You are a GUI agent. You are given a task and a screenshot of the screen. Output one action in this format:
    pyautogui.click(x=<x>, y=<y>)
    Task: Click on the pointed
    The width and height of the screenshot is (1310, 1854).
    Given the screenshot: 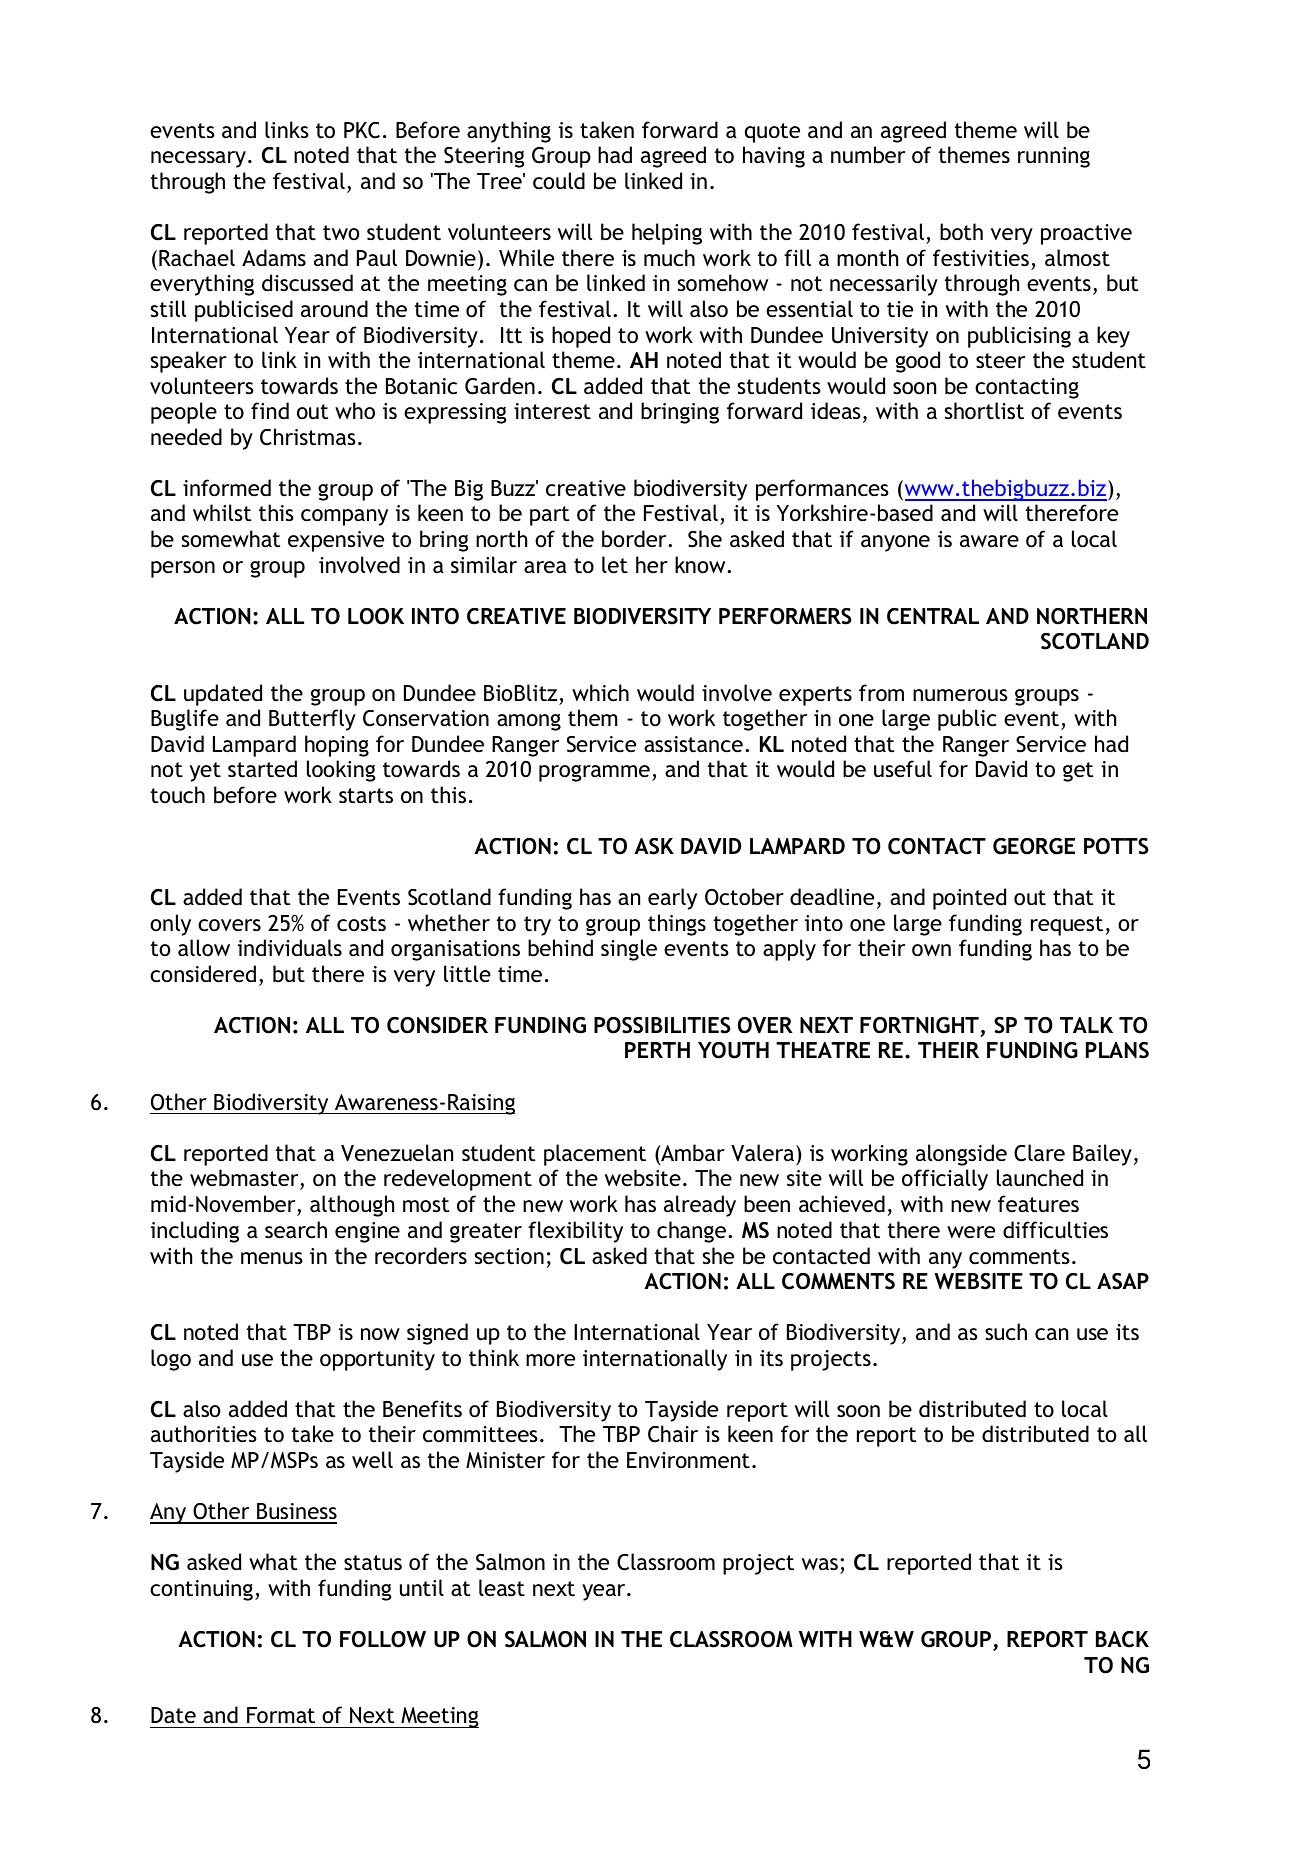 What is the action you would take?
    pyautogui.click(x=969, y=899)
